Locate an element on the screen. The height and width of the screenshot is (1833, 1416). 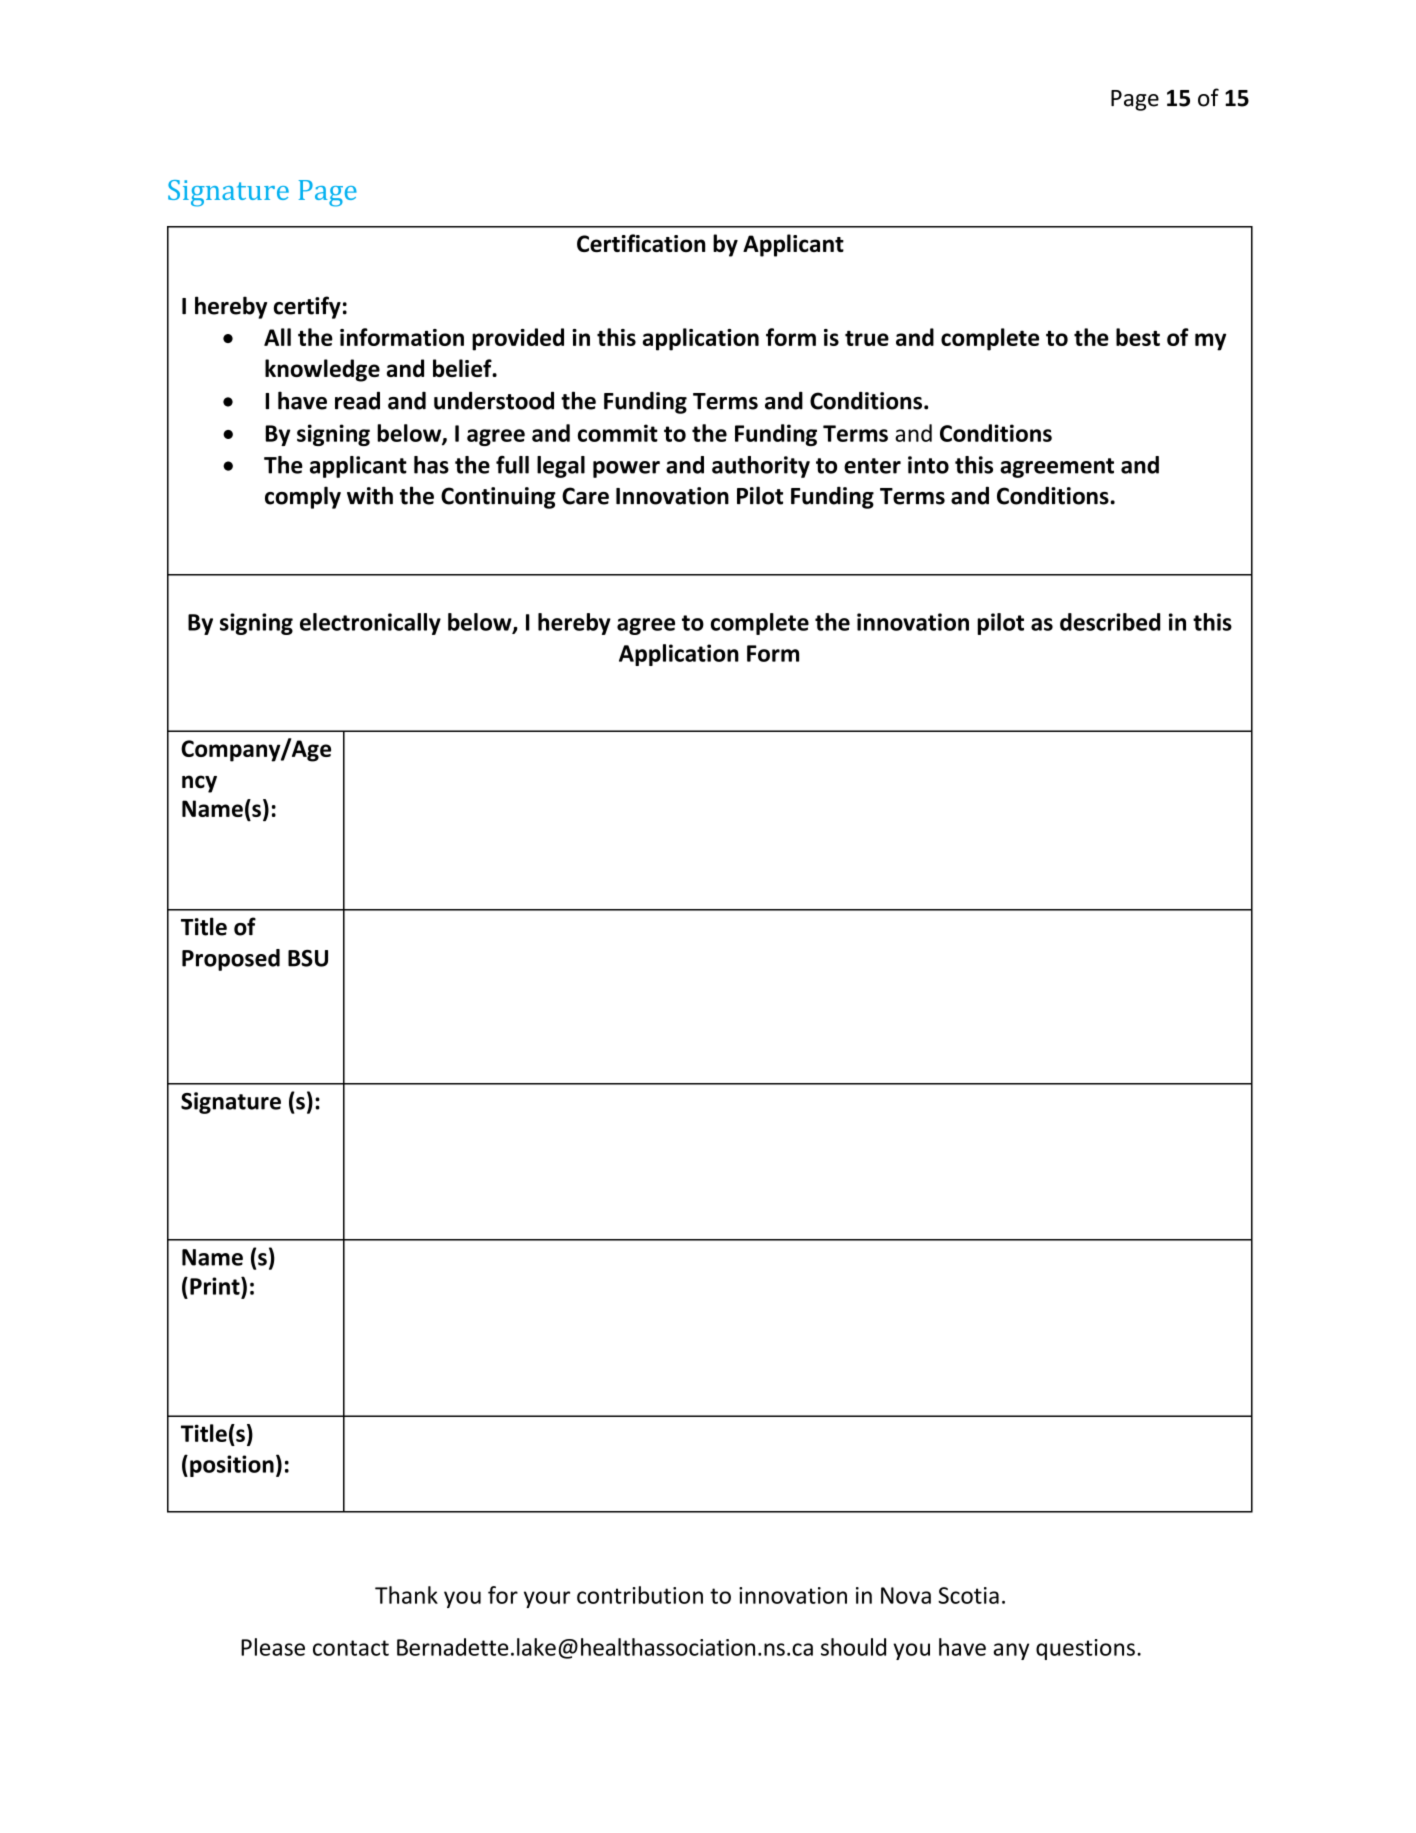
Care is located at coordinates (585, 496).
